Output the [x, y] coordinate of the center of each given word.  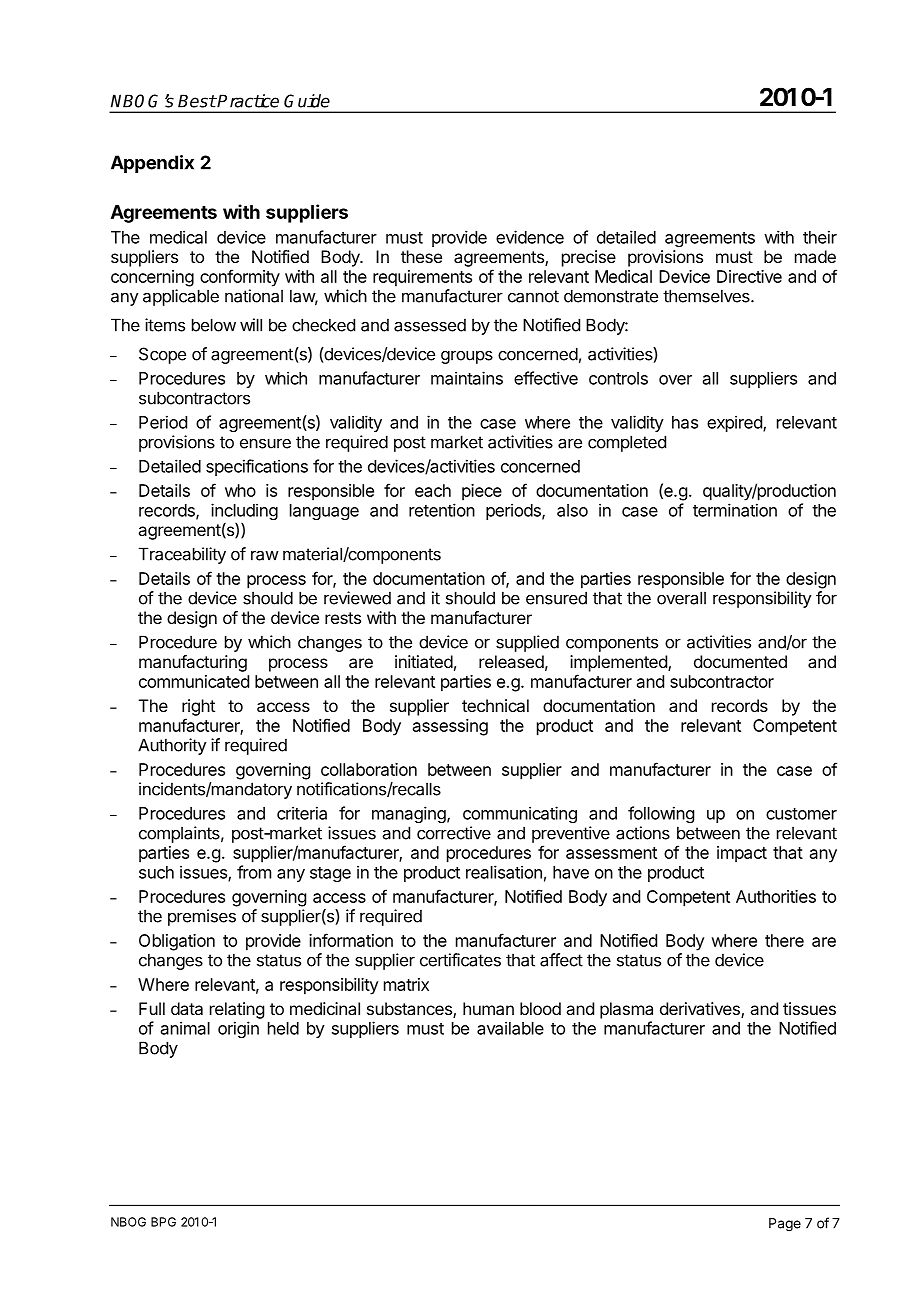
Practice [247, 101]
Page [785, 1225]
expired [735, 423]
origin [238, 1029]
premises [202, 917]
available [510, 1028]
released [511, 661]
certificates [460, 960]
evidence [530, 237]
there [784, 940]
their [820, 237]
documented [740, 661]
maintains [467, 378]
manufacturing [193, 663]
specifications [257, 467]
